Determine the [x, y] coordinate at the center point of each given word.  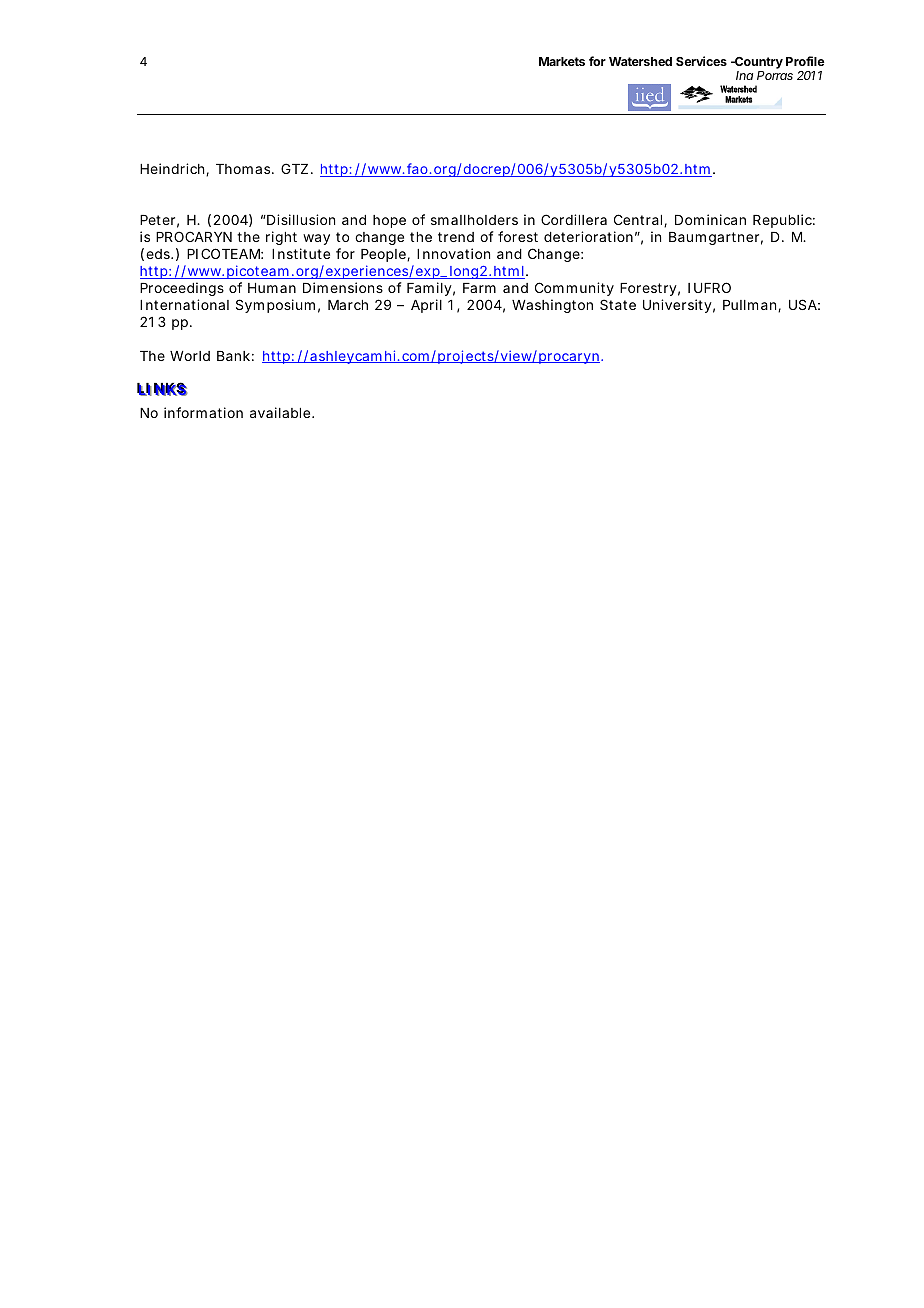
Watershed [640, 61]
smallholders [474, 220]
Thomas [244, 169]
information [203, 412]
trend [456, 237]
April [426, 306]
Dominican [710, 219]
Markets [562, 61]
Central [639, 220]
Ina [744, 75]
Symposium [275, 306]
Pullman [749, 305]
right [281, 238]
